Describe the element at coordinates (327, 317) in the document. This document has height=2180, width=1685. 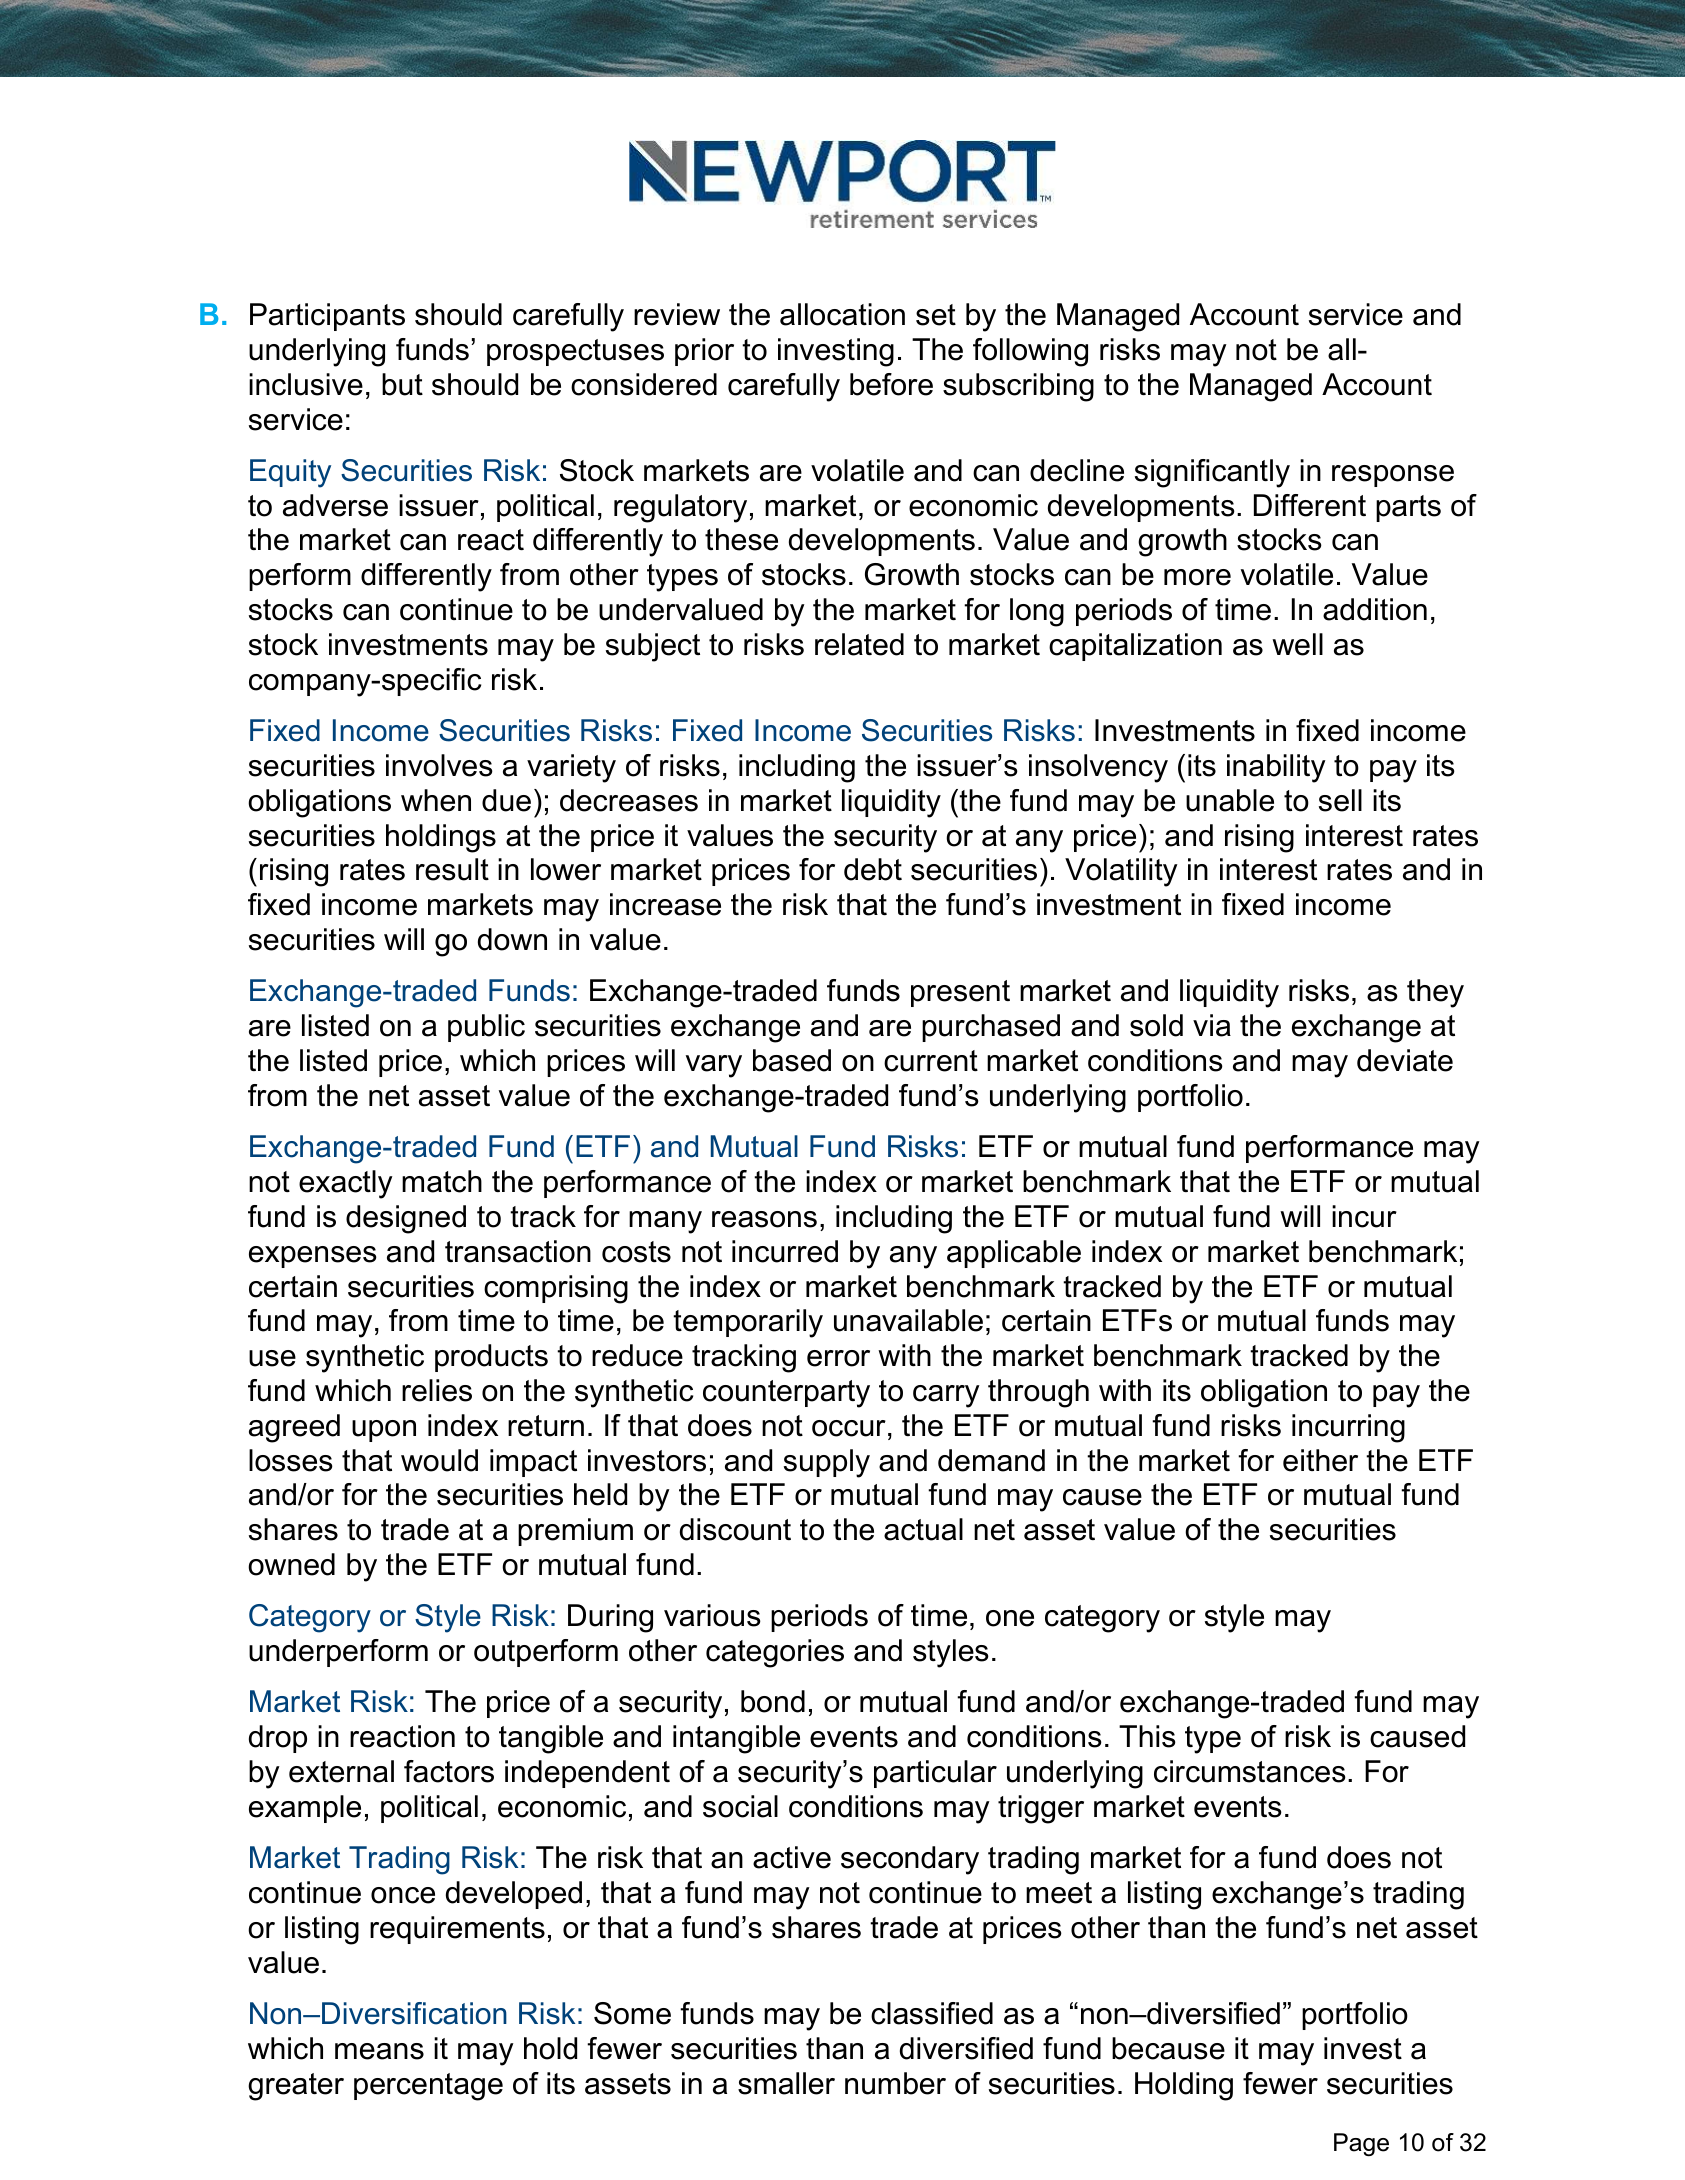
I see `Participants` at that location.
